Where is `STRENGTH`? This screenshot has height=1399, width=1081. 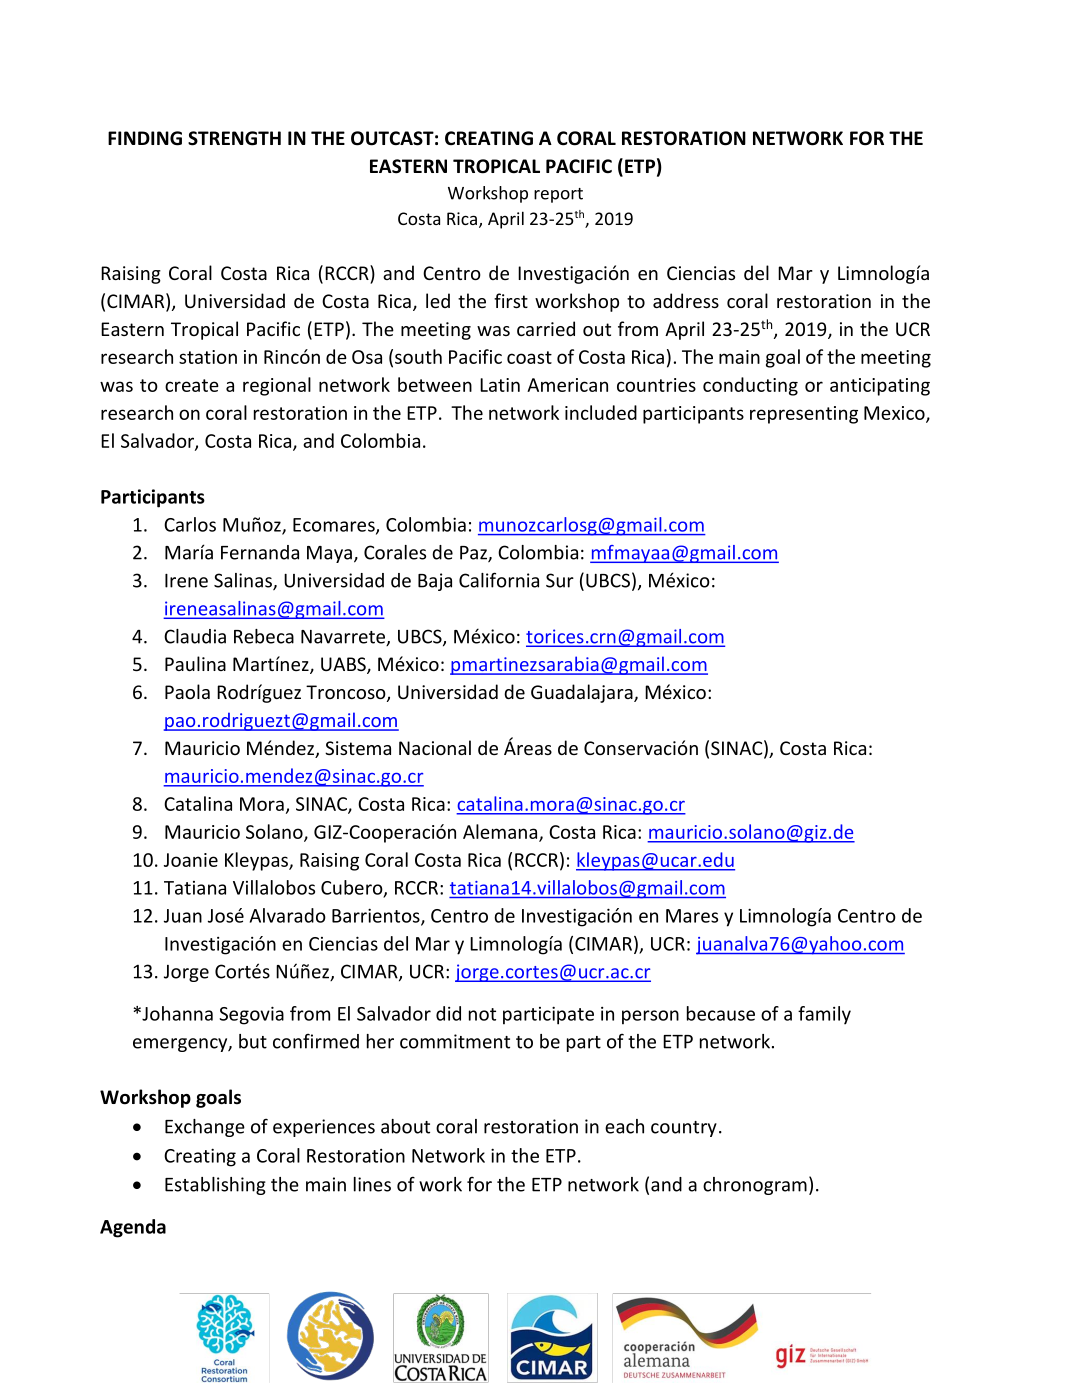
STRENGTH is located at coordinates (234, 138).
